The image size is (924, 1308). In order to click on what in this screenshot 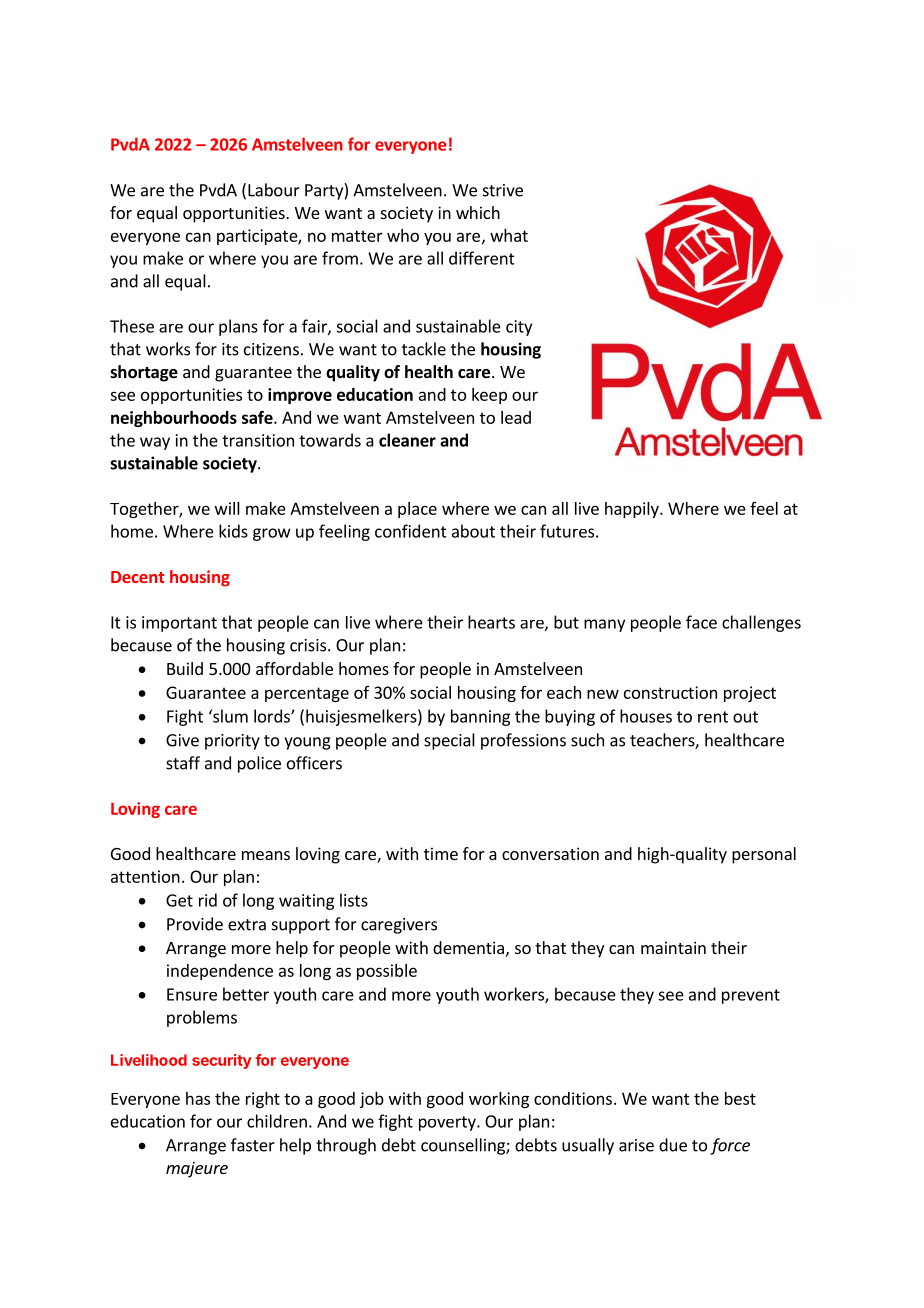, I will do `click(509, 235)`.
